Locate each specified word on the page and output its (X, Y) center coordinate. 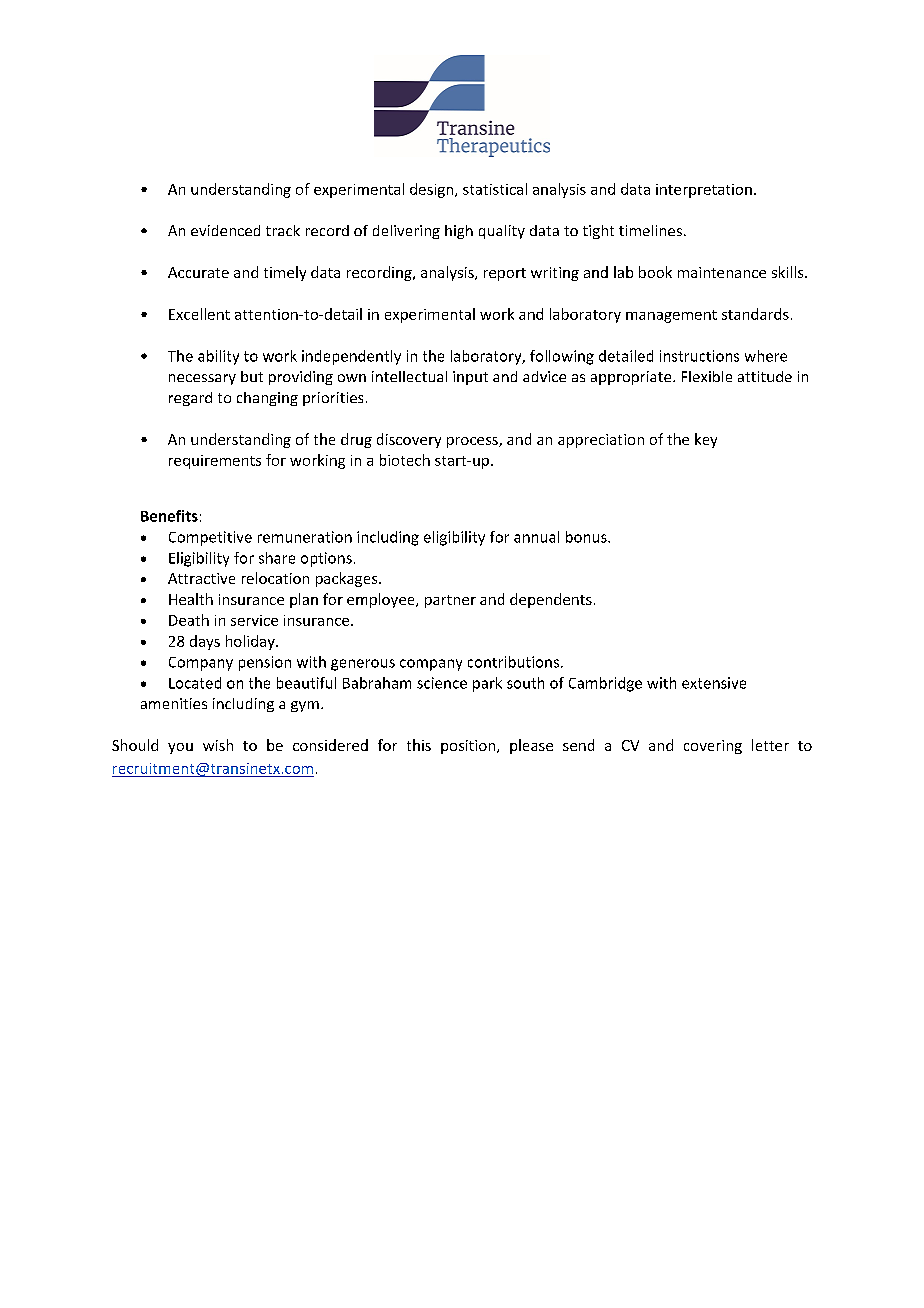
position (468, 747)
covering (713, 747)
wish (218, 745)
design (433, 190)
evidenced (225, 230)
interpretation (704, 191)
